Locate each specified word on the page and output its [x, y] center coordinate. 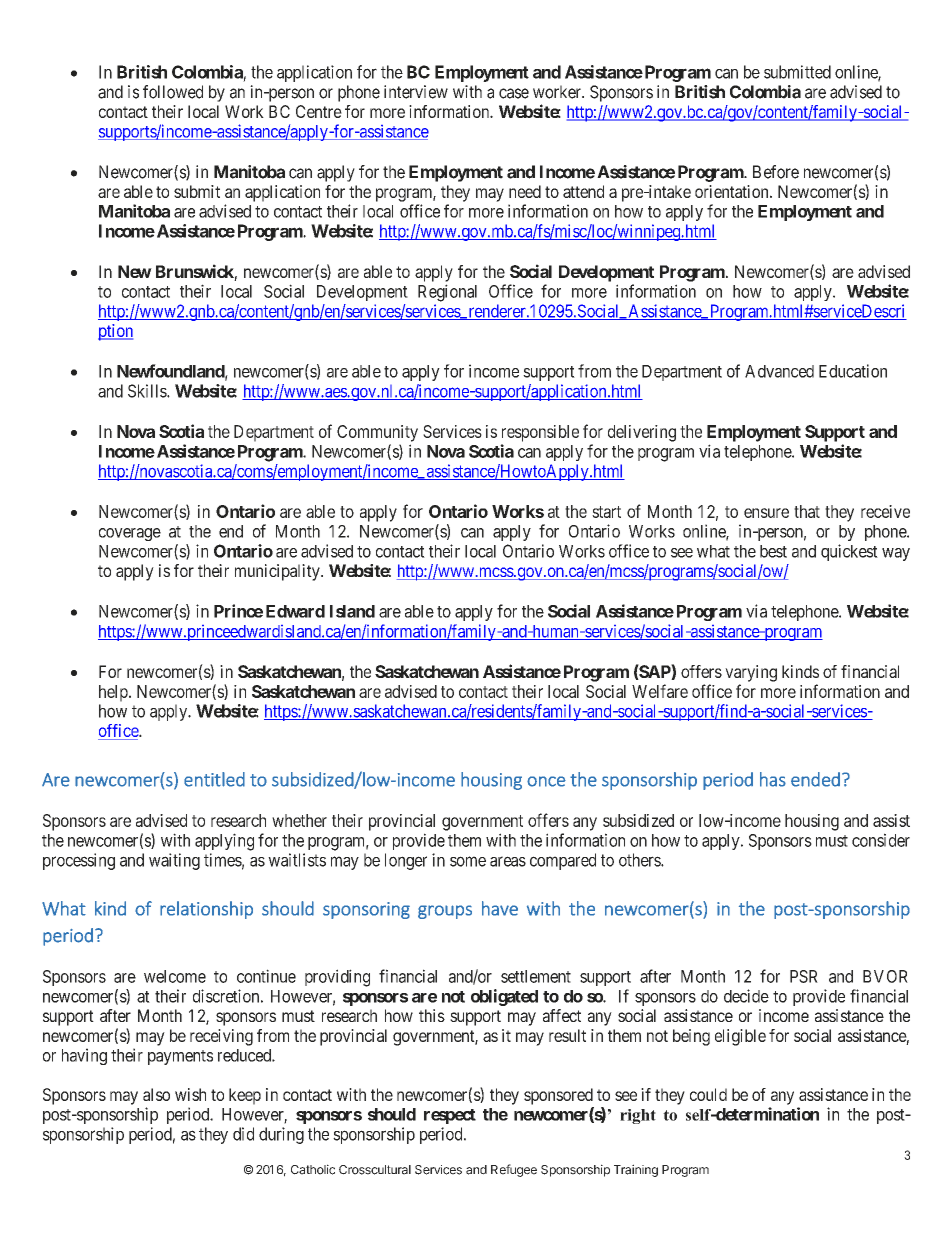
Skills [148, 391]
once [546, 781]
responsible [540, 433]
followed [173, 92]
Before [776, 172]
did [243, 1134]
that [807, 511]
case [514, 93]
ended [815, 779]
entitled [214, 779]
